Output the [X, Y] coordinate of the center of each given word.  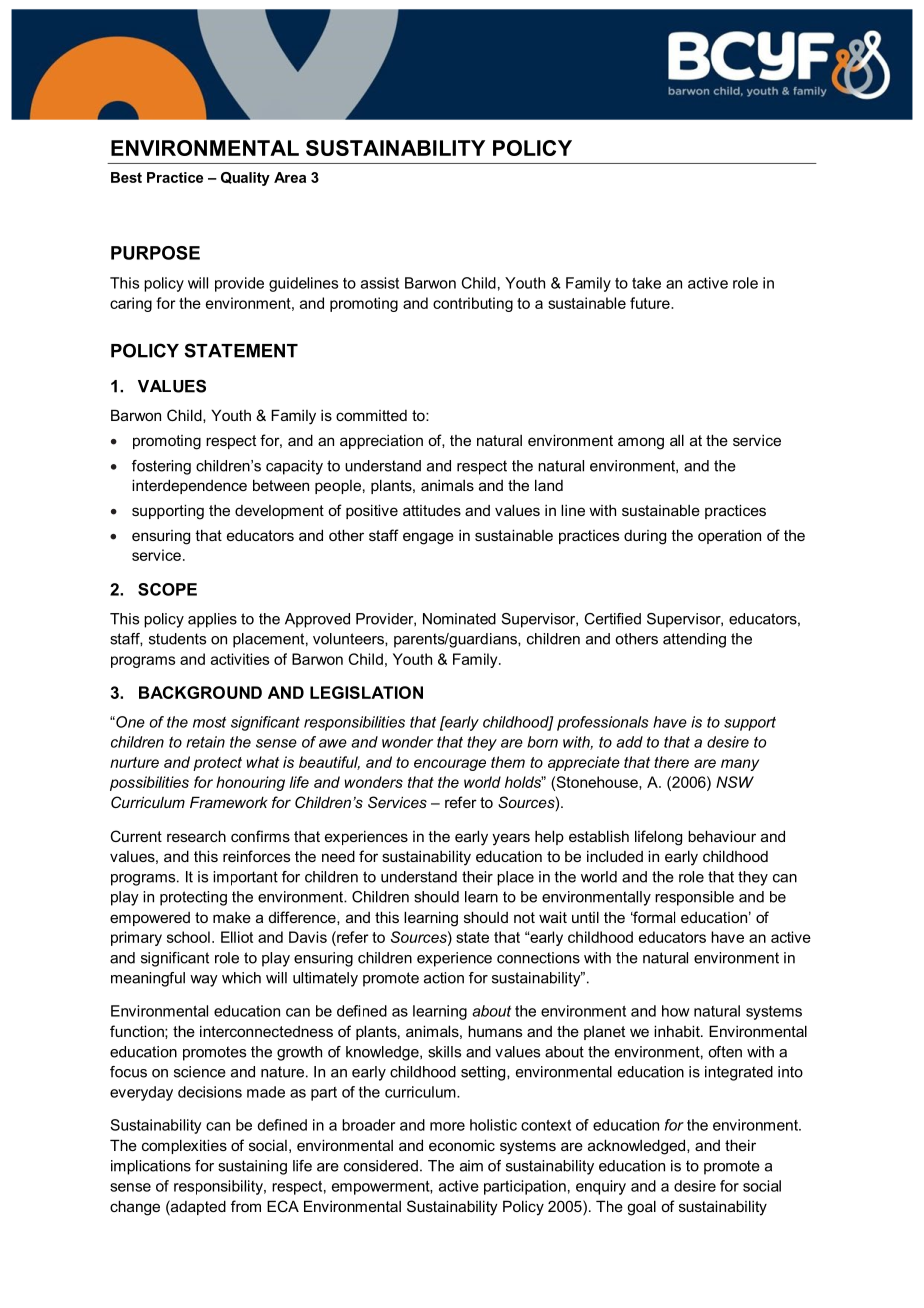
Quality [245, 179]
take [646, 283]
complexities [184, 1146]
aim [471, 1166]
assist [380, 283]
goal [641, 1208]
